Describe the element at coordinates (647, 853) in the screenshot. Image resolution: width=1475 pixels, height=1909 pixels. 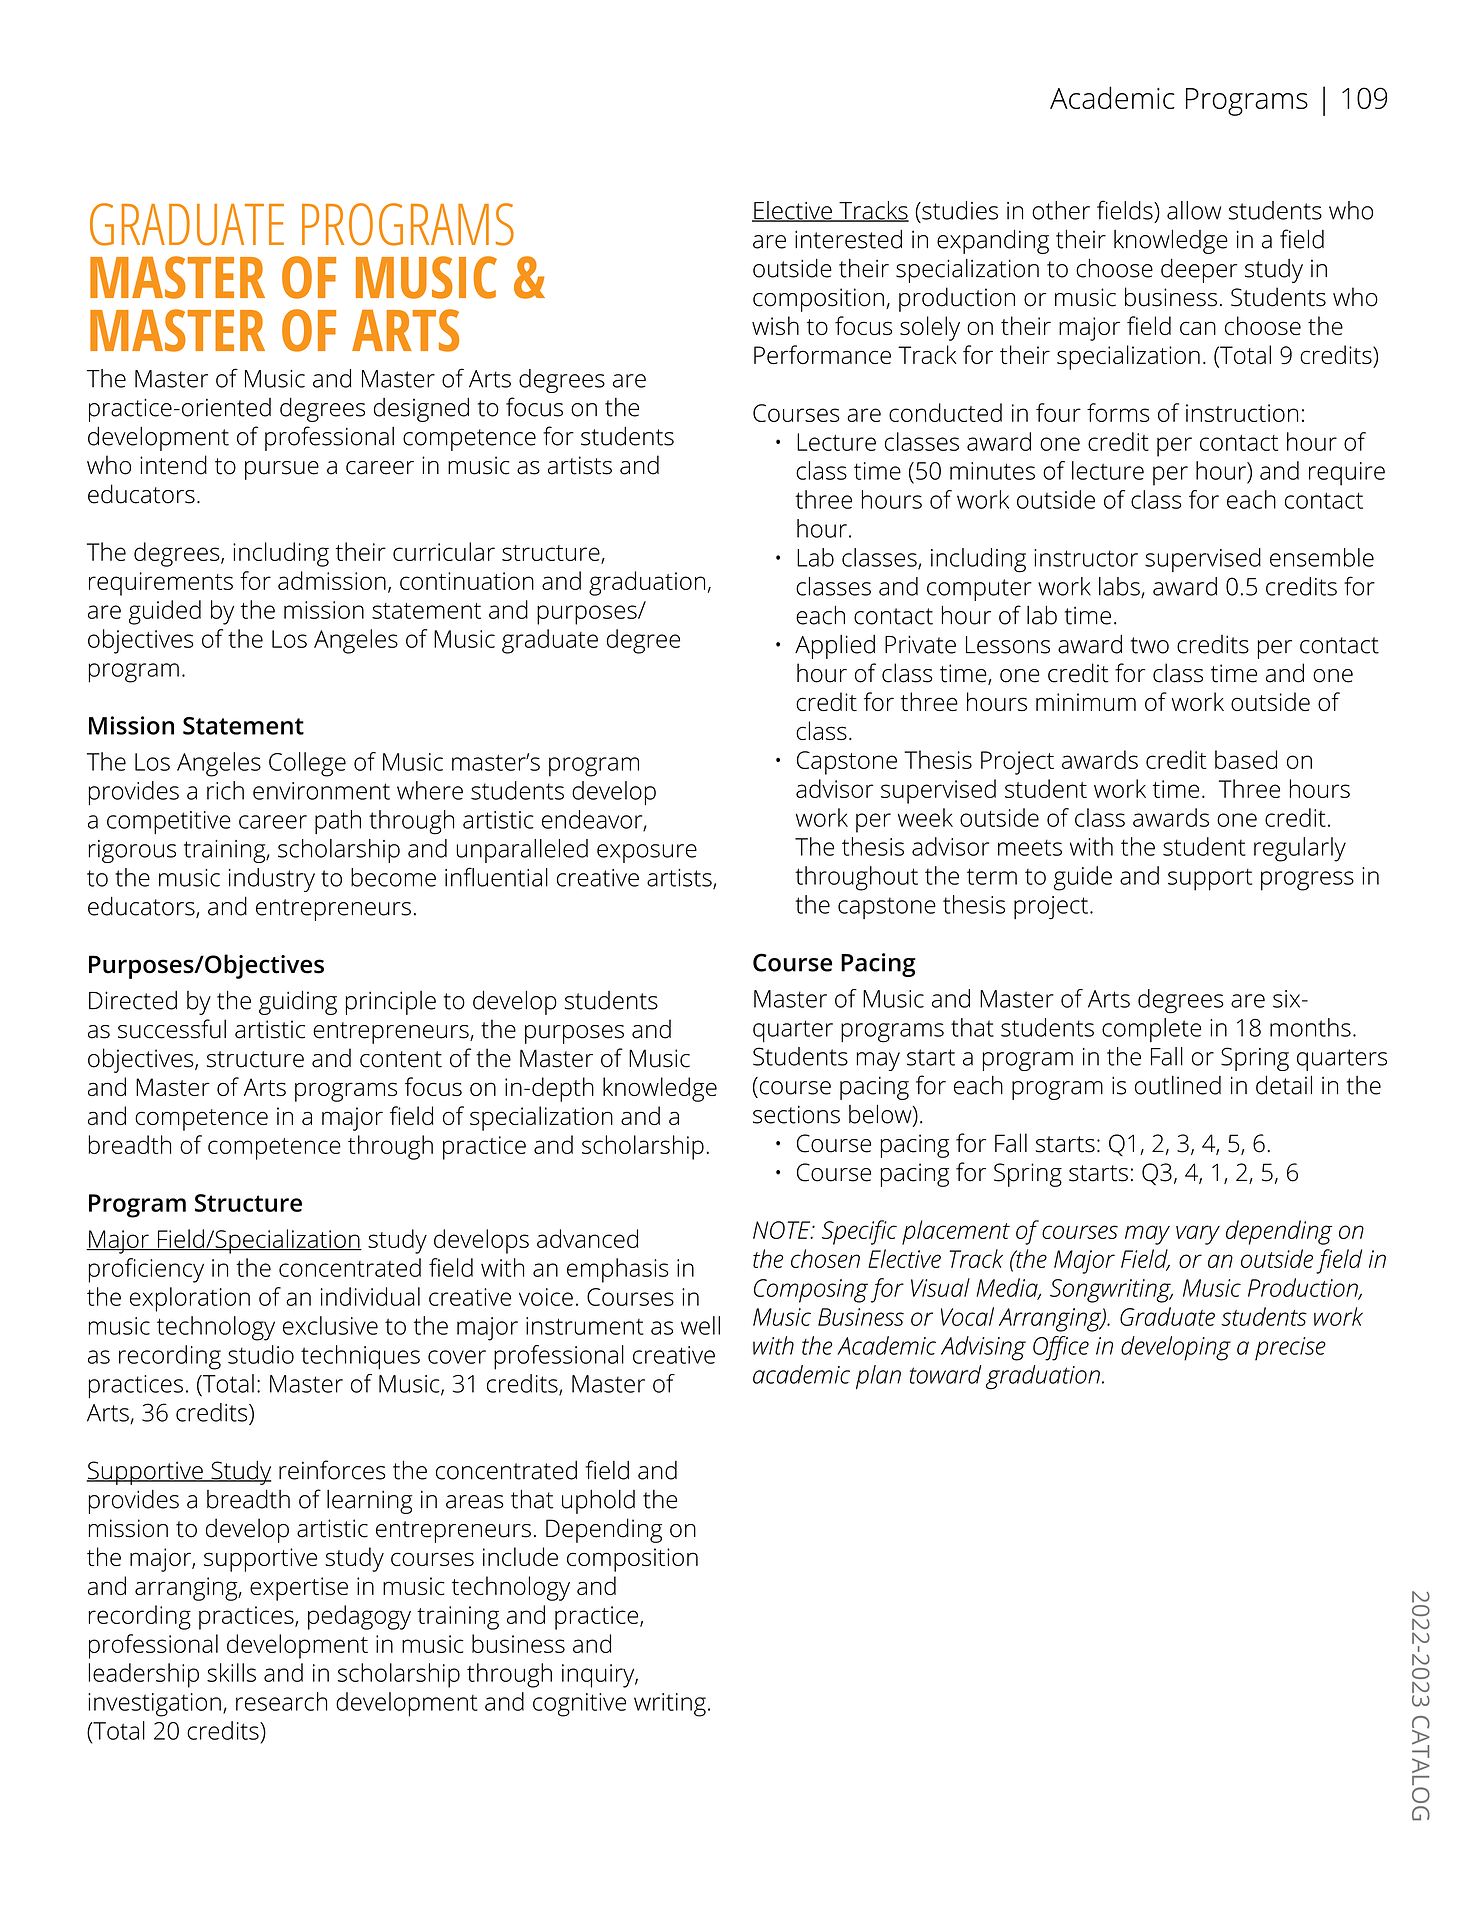
I see `exposure` at that location.
